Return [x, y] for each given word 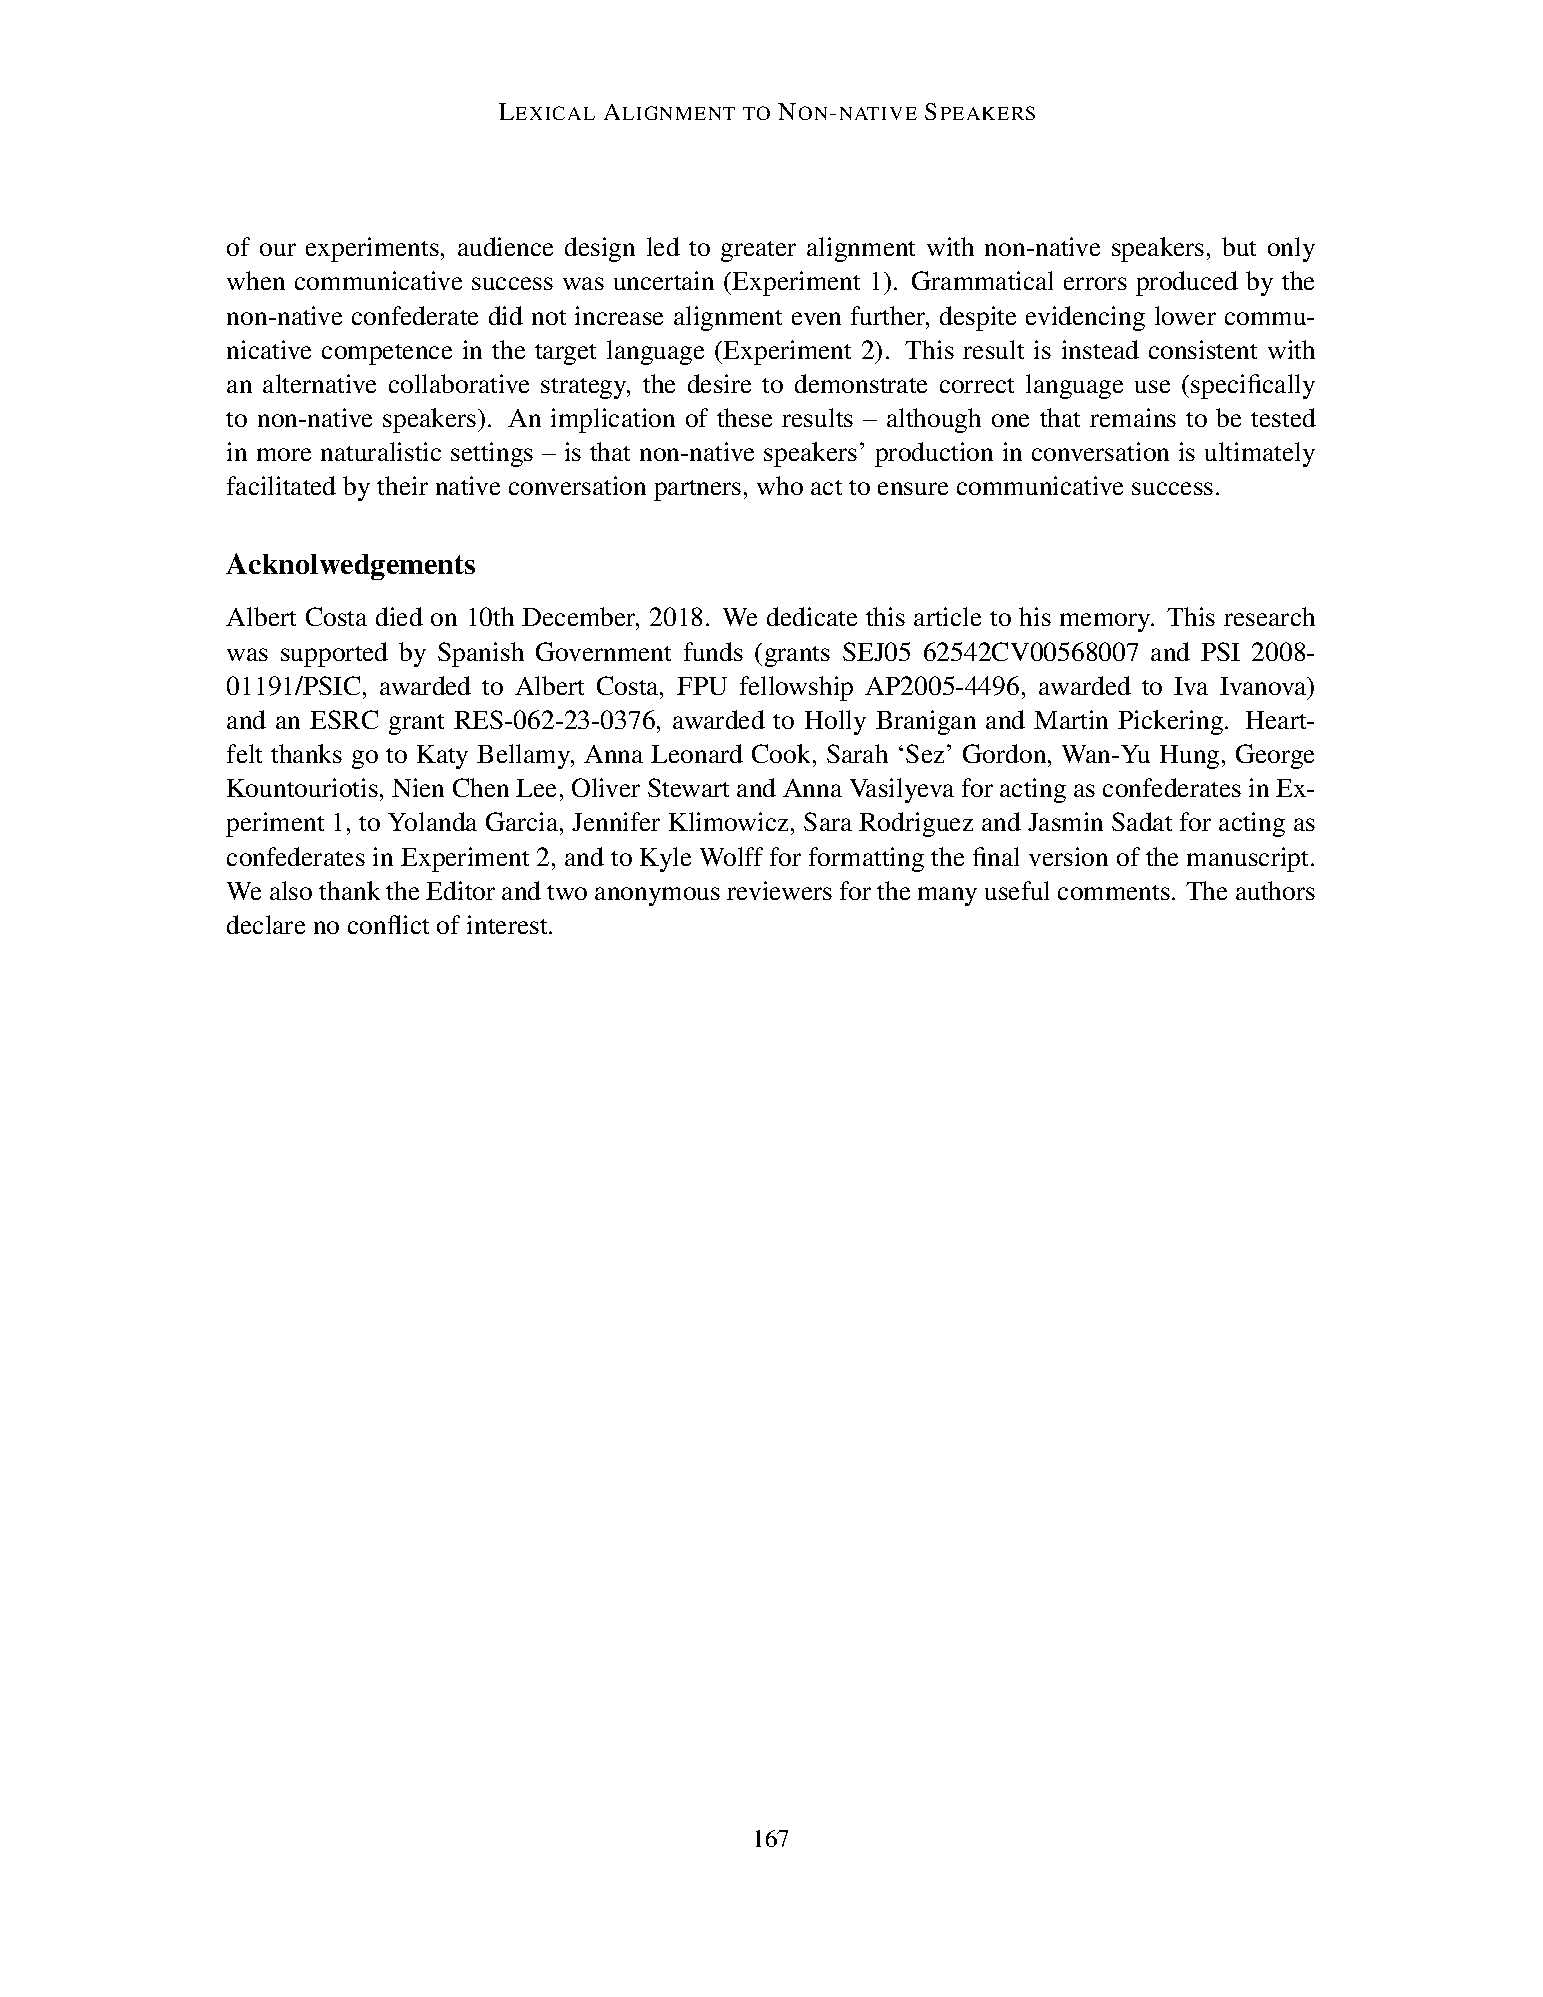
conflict [388, 924]
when [256, 280]
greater [758, 251]
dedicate [812, 616]
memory [1106, 622]
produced [1187, 283]
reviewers [779, 890]
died [399, 616]
